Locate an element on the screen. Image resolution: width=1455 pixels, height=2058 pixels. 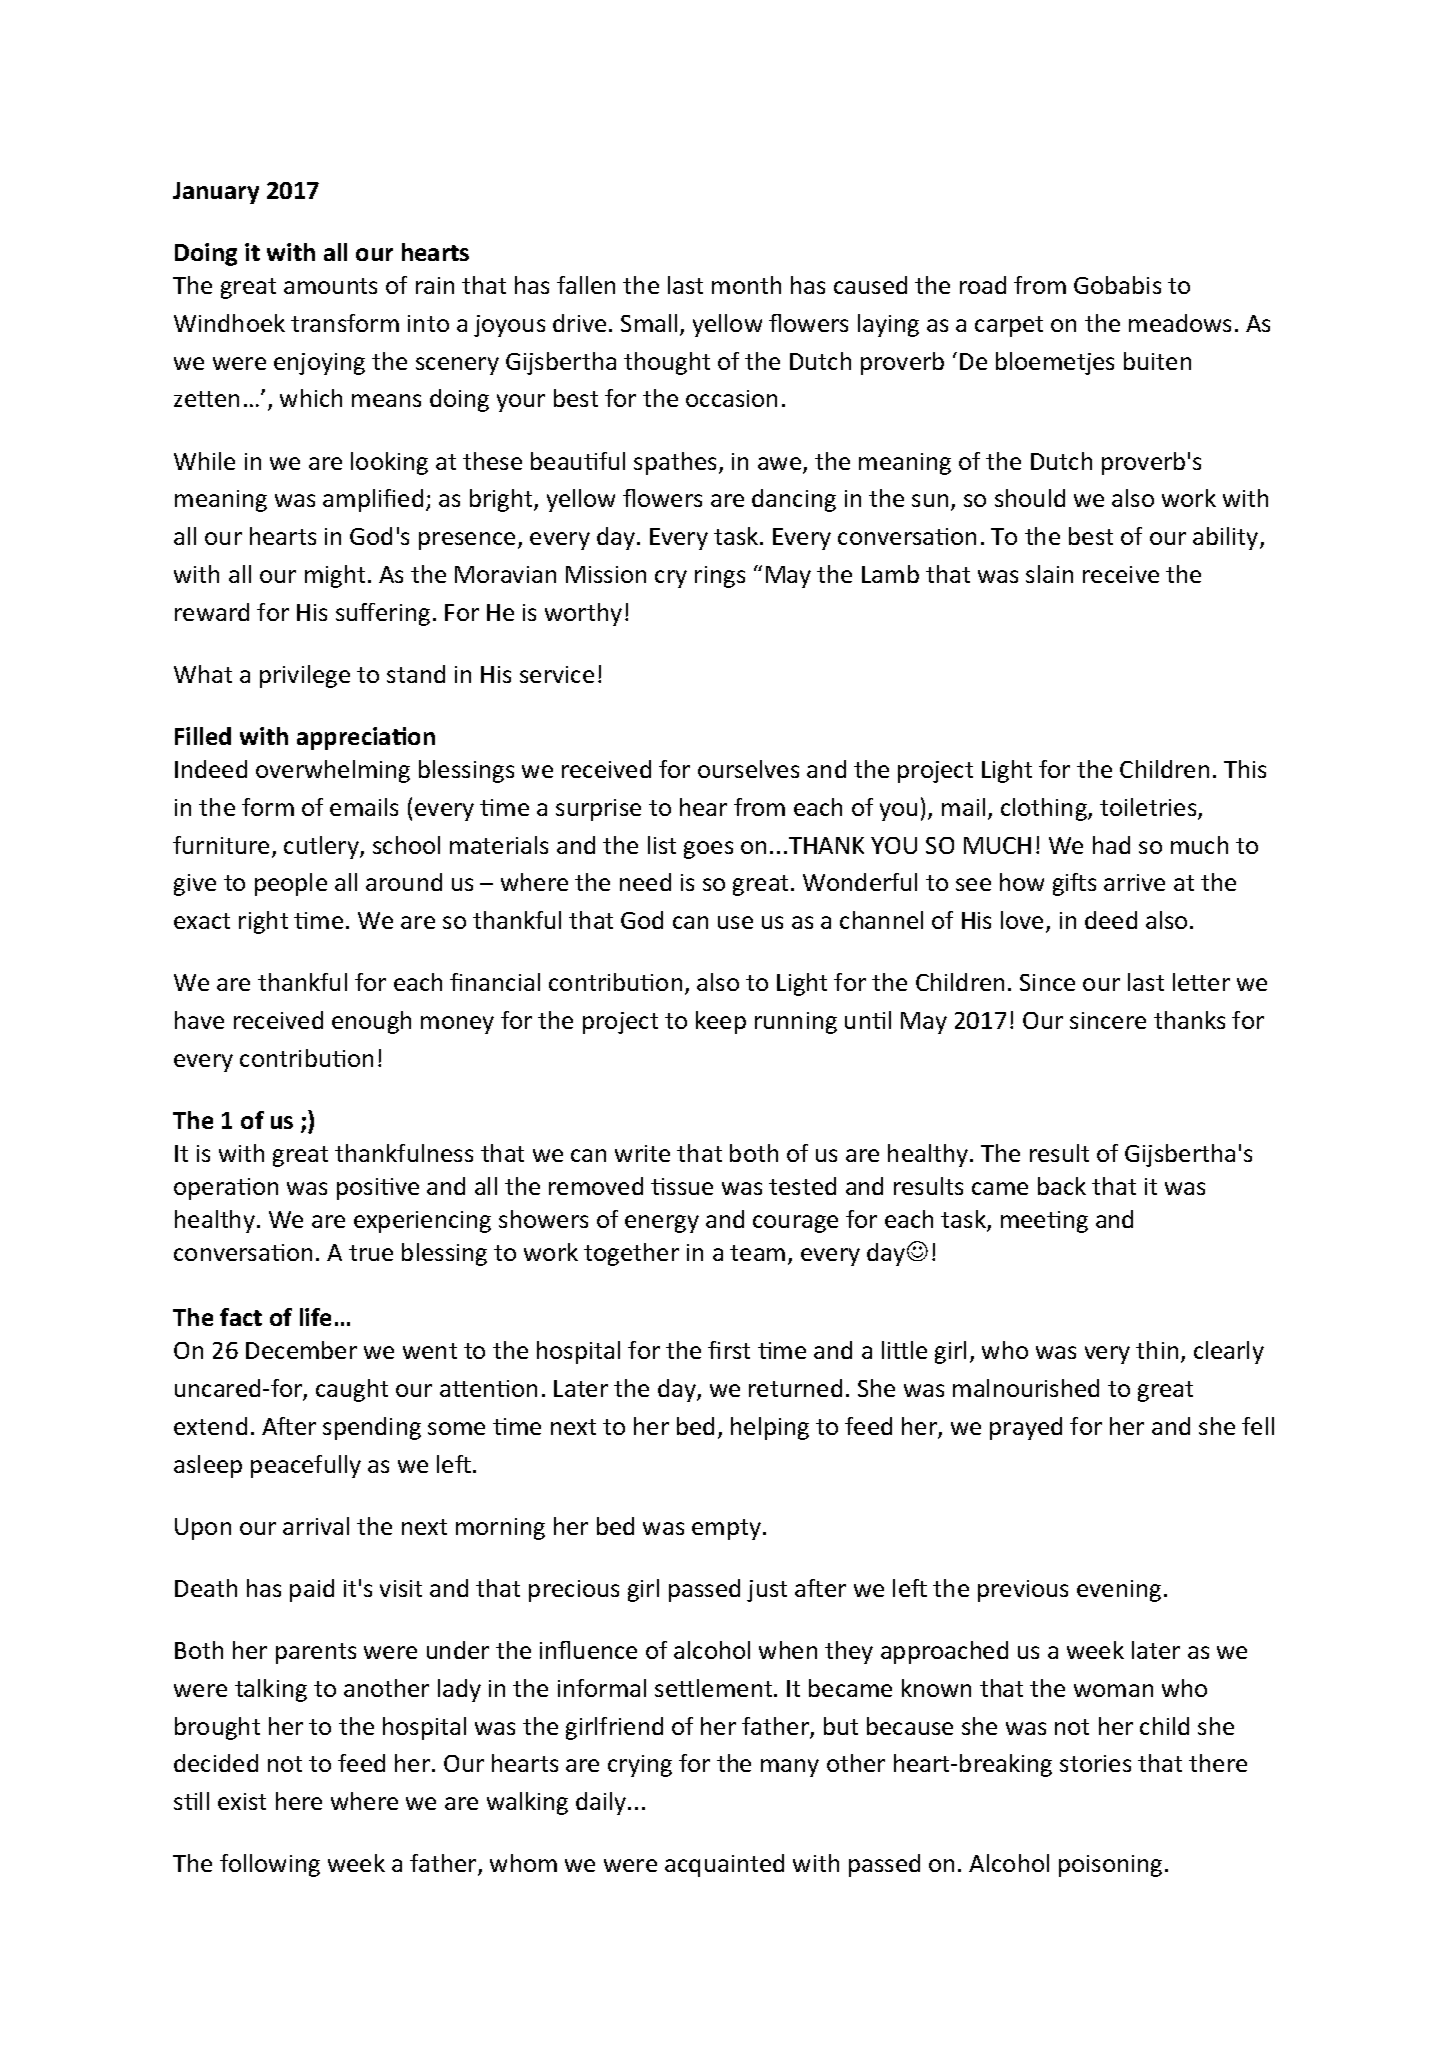
month is located at coordinates (746, 285).
